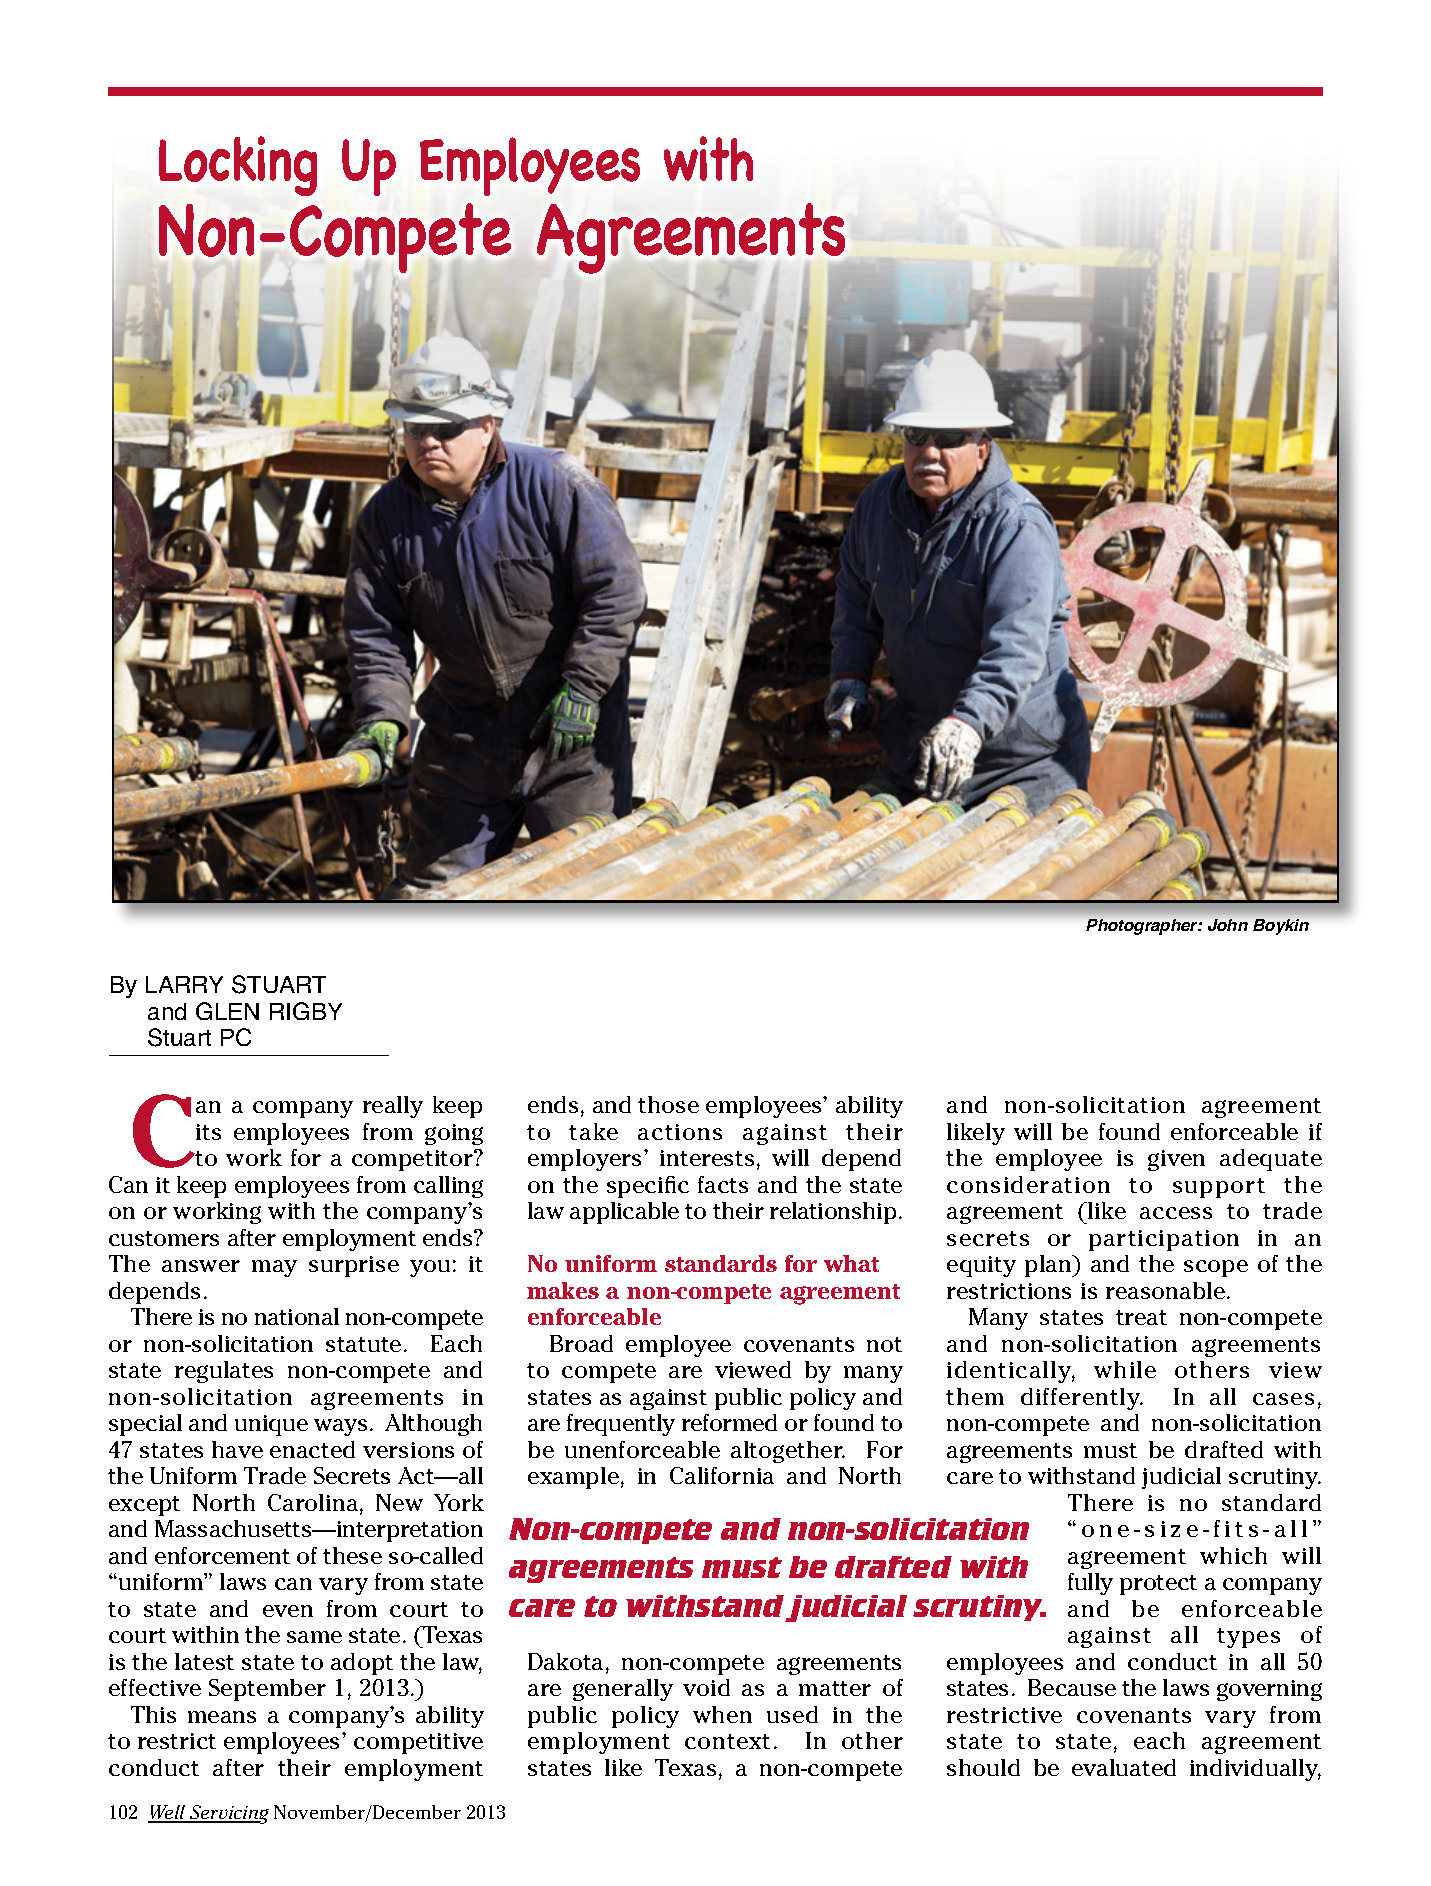 This screenshot has width=1431, height=1886. What do you see at coordinates (228, 1814) in the screenshot?
I see `Servicing` at bounding box center [228, 1814].
